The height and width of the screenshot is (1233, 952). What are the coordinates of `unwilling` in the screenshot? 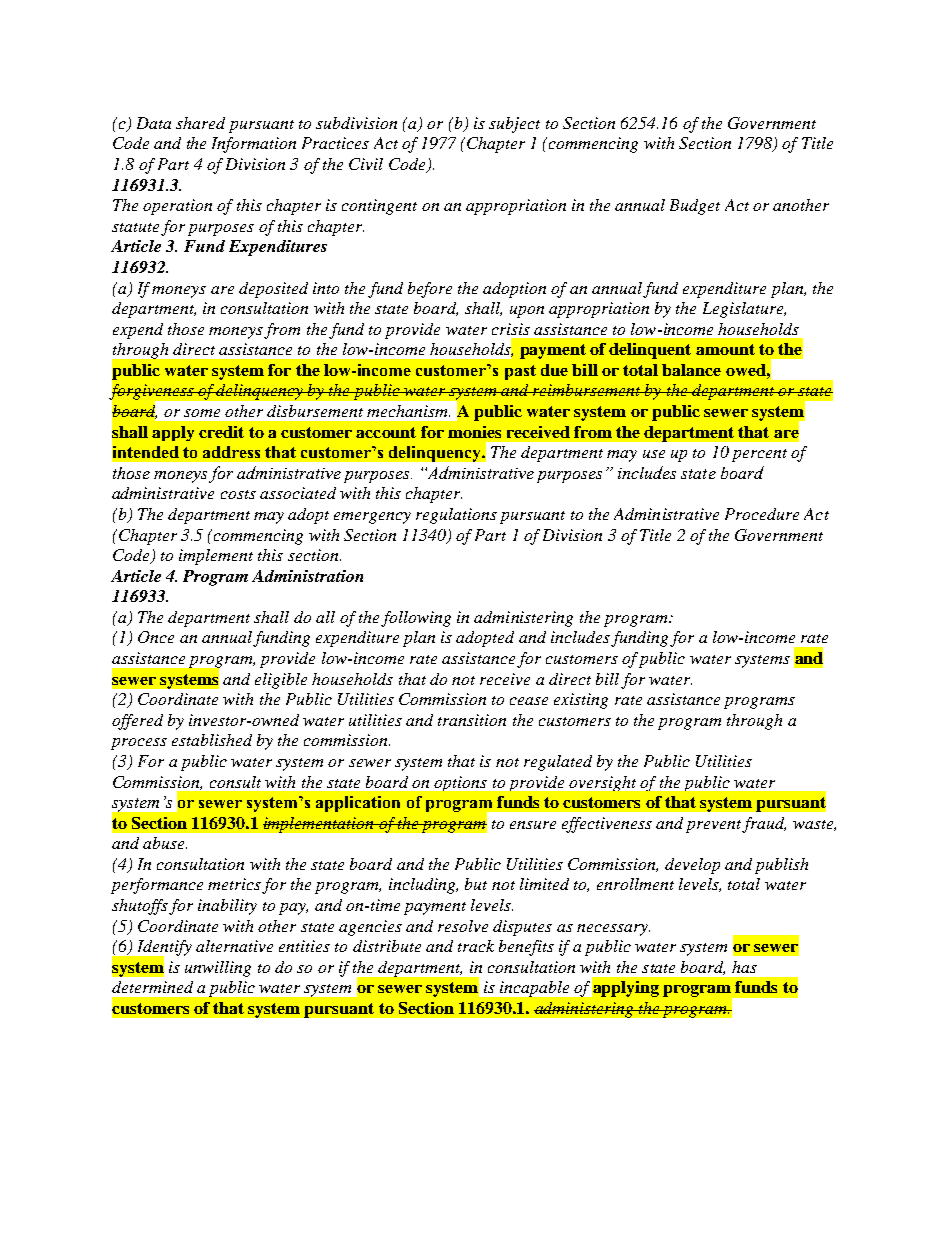 It's located at (218, 969).
